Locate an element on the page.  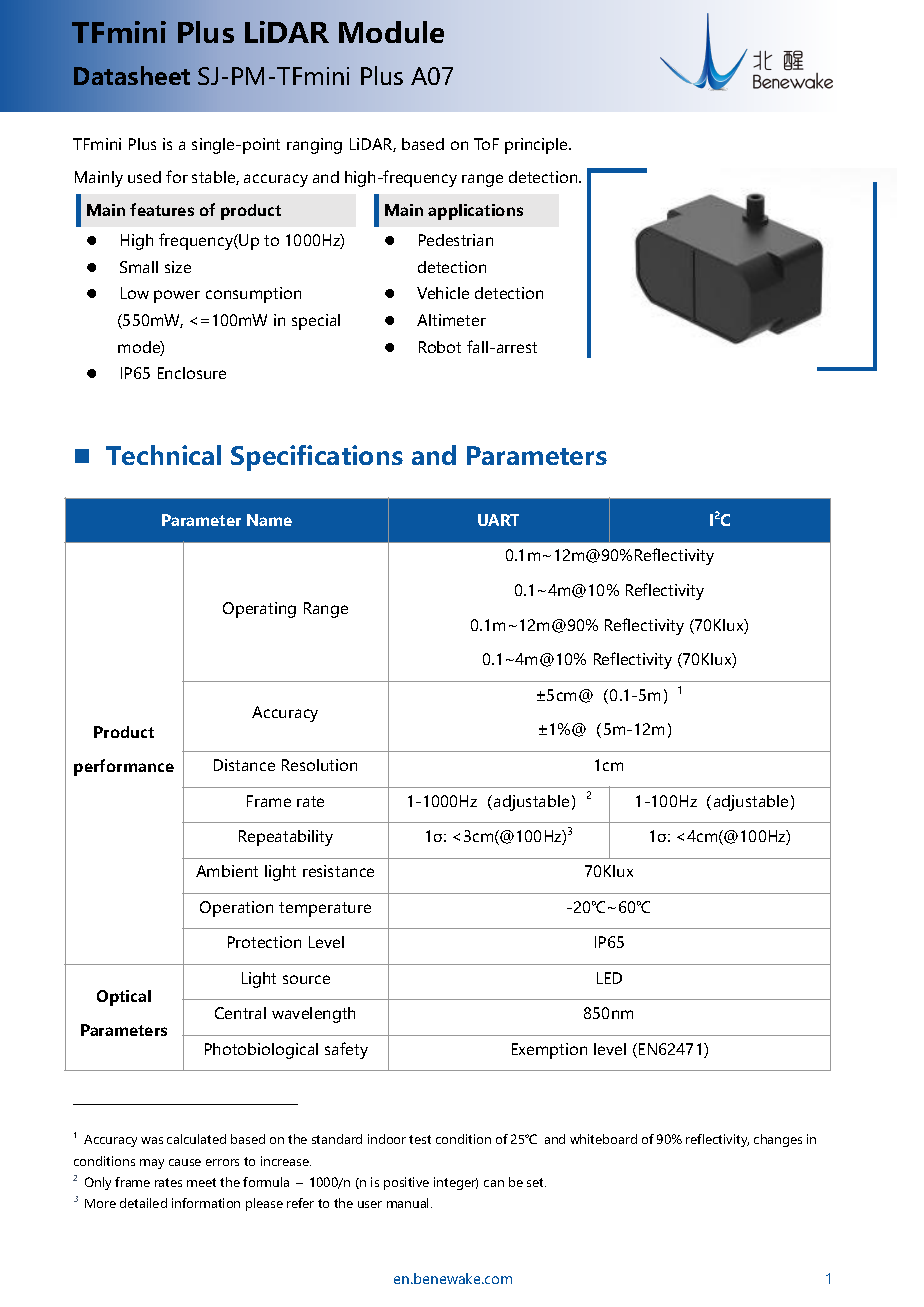
performance is located at coordinates (124, 767).
